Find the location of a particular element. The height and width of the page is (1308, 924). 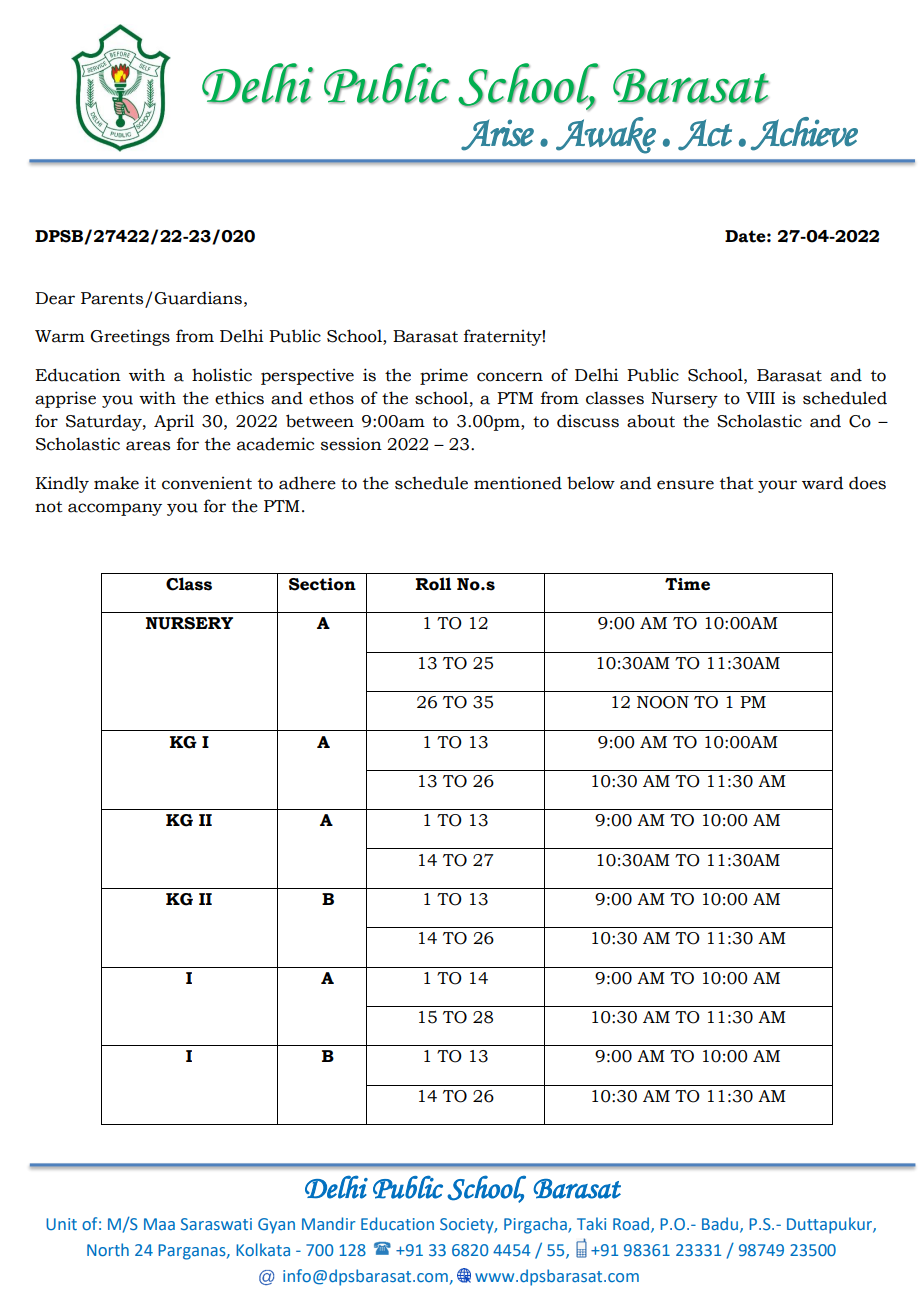

NOON is located at coordinates (663, 702).
